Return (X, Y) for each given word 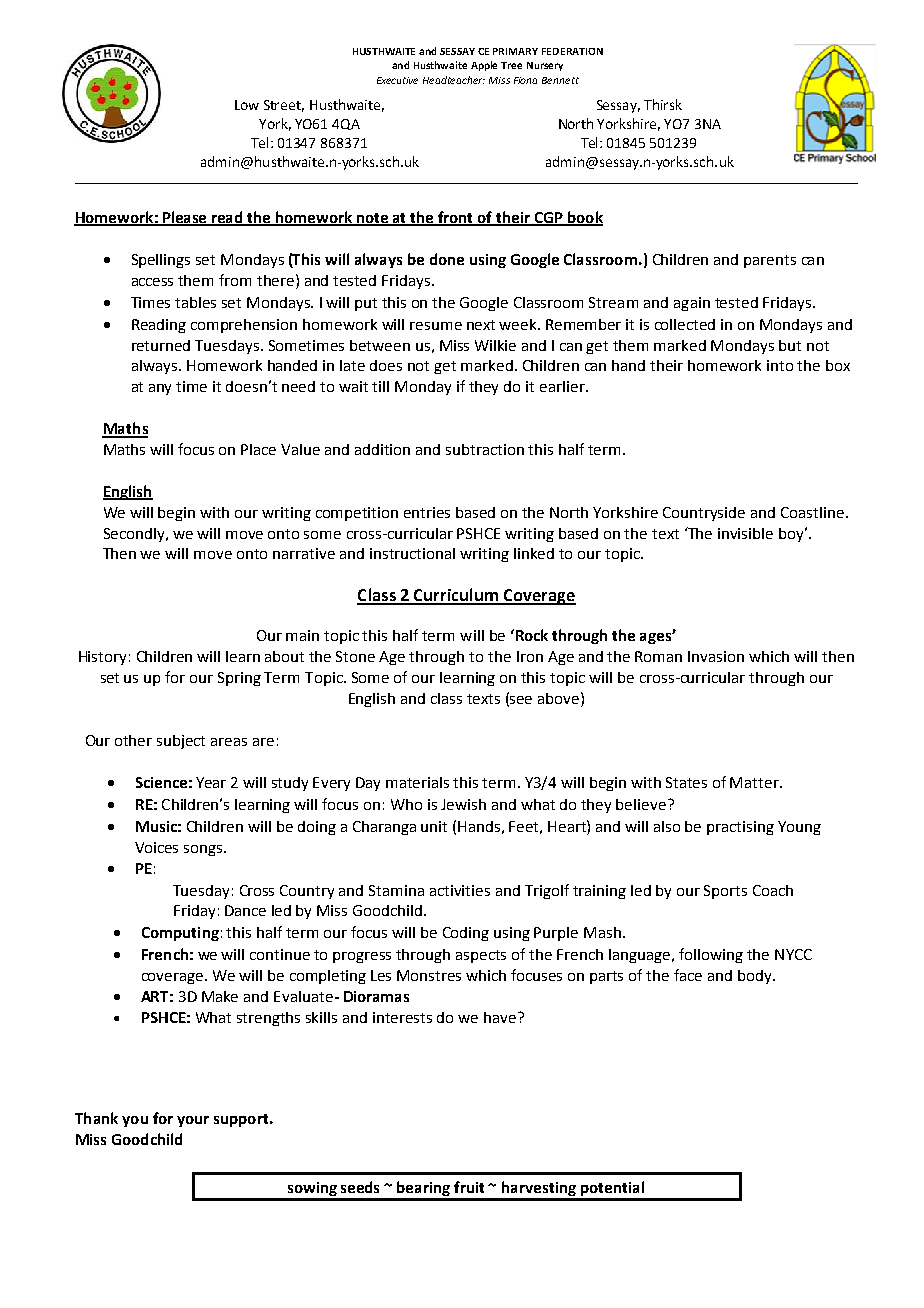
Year (211, 782)
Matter (755, 782)
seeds (360, 1187)
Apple (484, 66)
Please (185, 218)
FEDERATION (572, 51)
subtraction (485, 449)
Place (258, 449)
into (780, 365)
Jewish (463, 804)
